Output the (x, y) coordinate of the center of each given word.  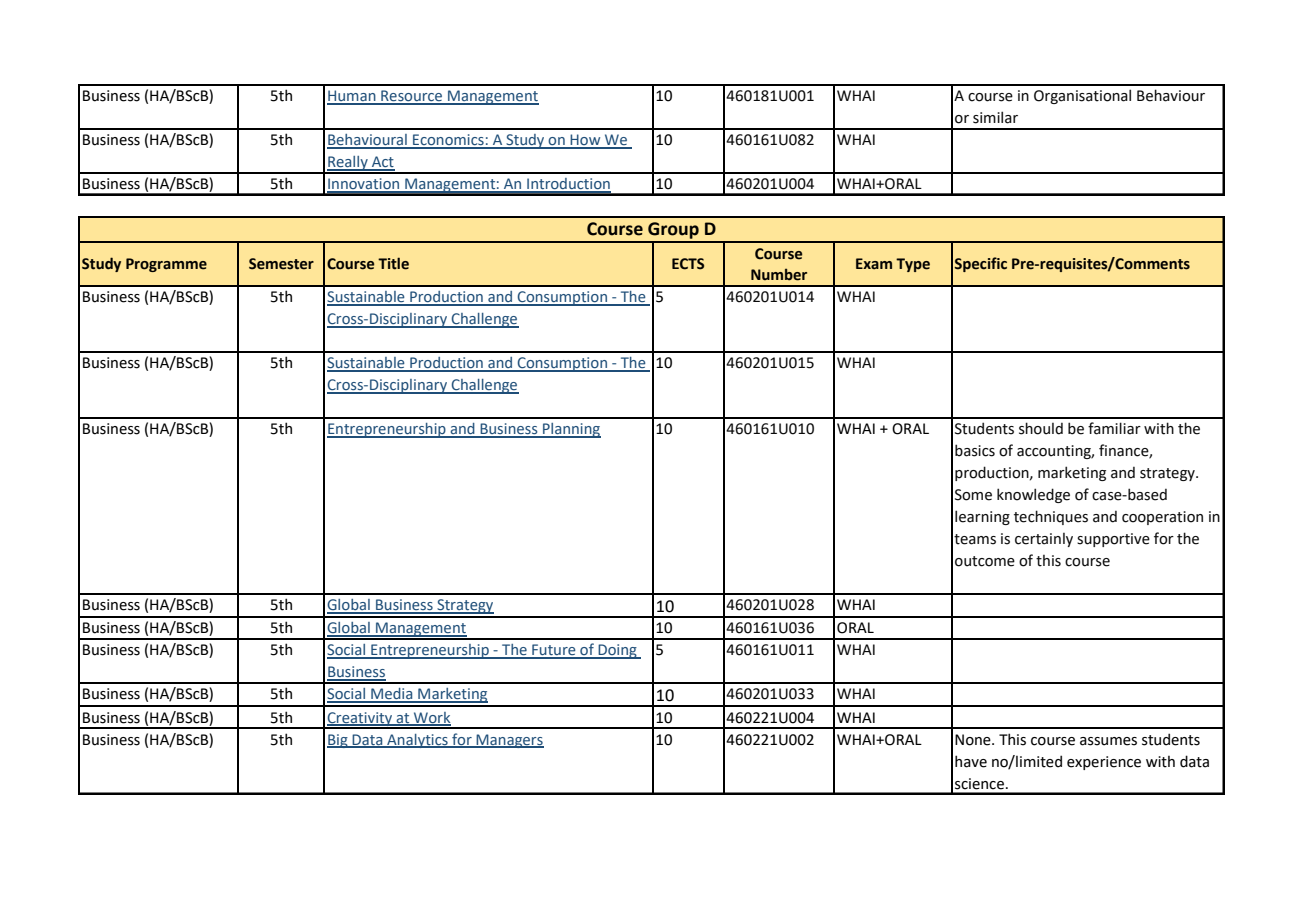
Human (352, 97)
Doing (617, 651)
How (585, 141)
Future (554, 651)
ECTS (688, 264)
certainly (1044, 540)
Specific (980, 264)
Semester (281, 264)
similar (995, 117)
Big (338, 741)
